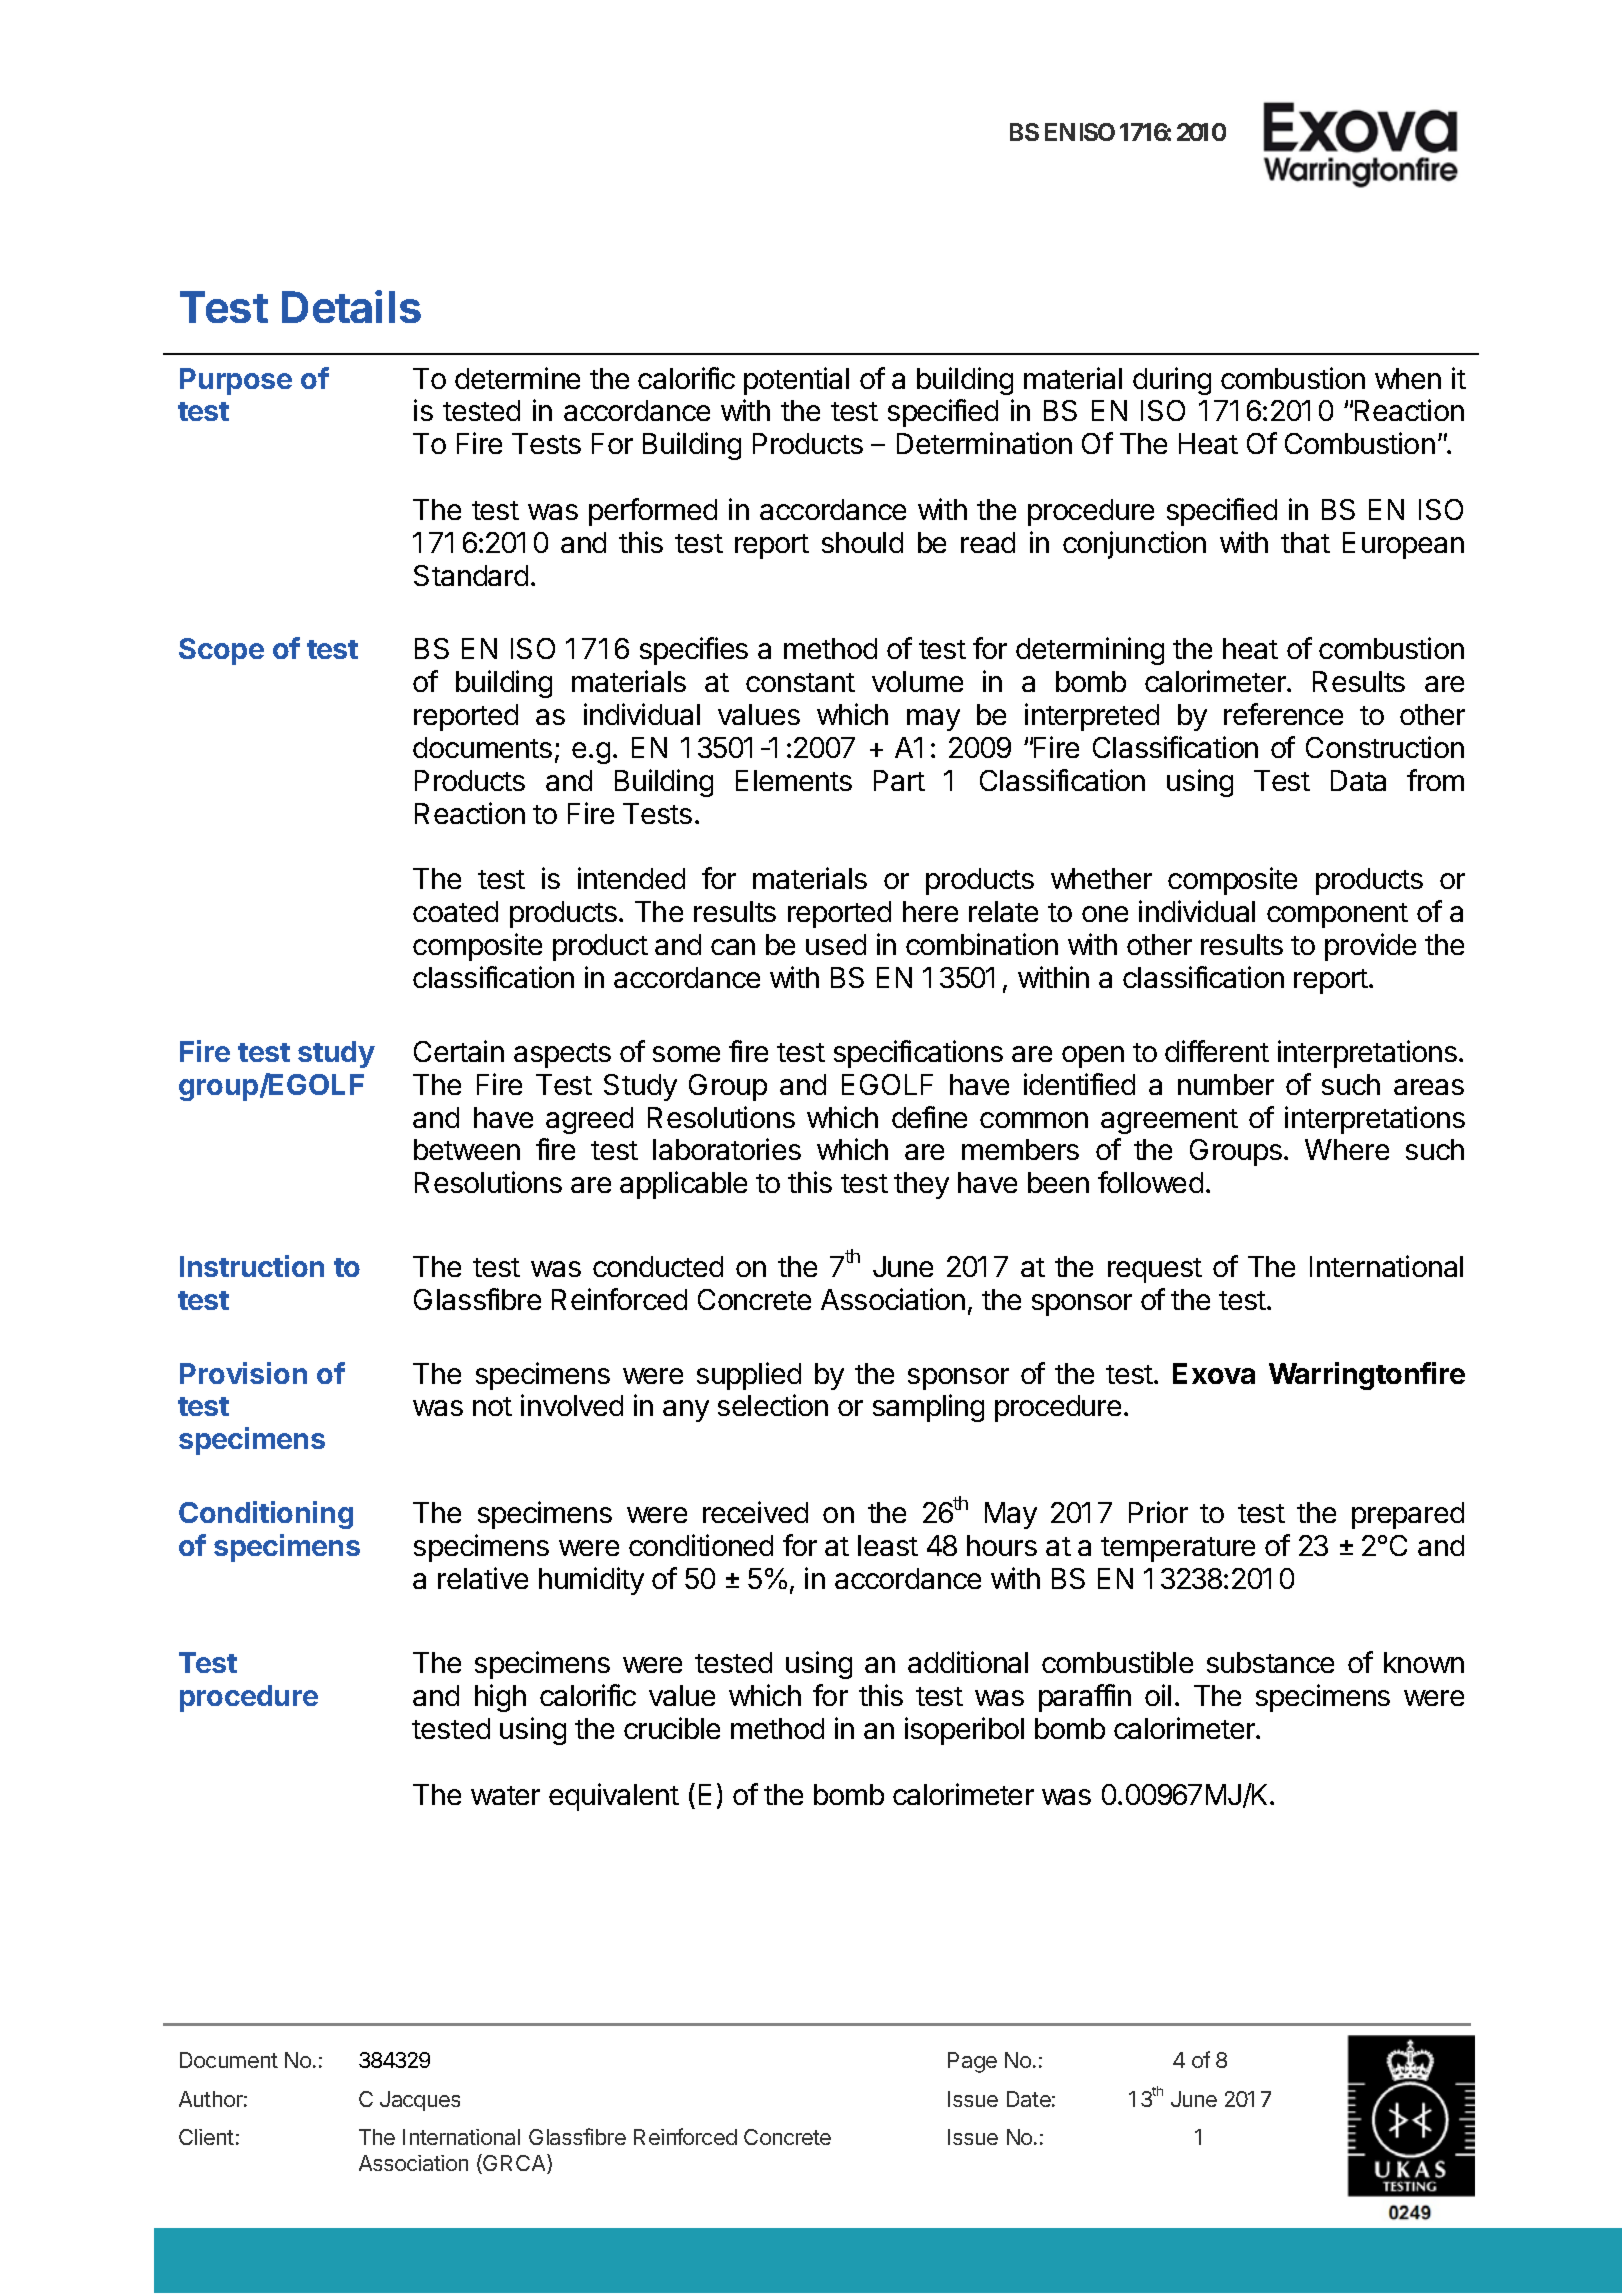  What do you see at coordinates (420, 2101) in the screenshot?
I see `Jacques` at bounding box center [420, 2101].
